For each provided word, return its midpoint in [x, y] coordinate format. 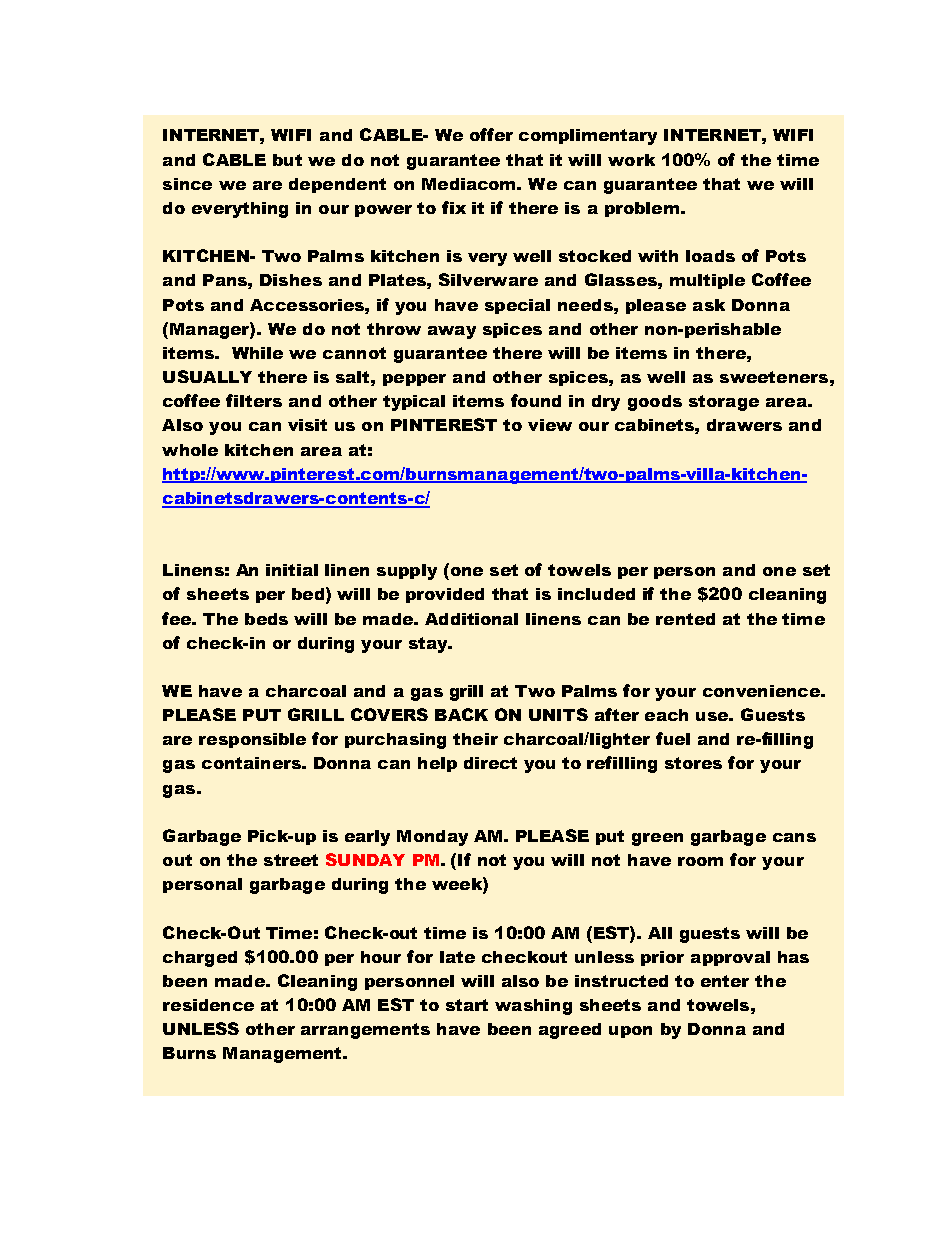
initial [292, 570]
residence [208, 1005]
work [631, 160]
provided [445, 595]
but [287, 160]
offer [491, 134]
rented [685, 619]
